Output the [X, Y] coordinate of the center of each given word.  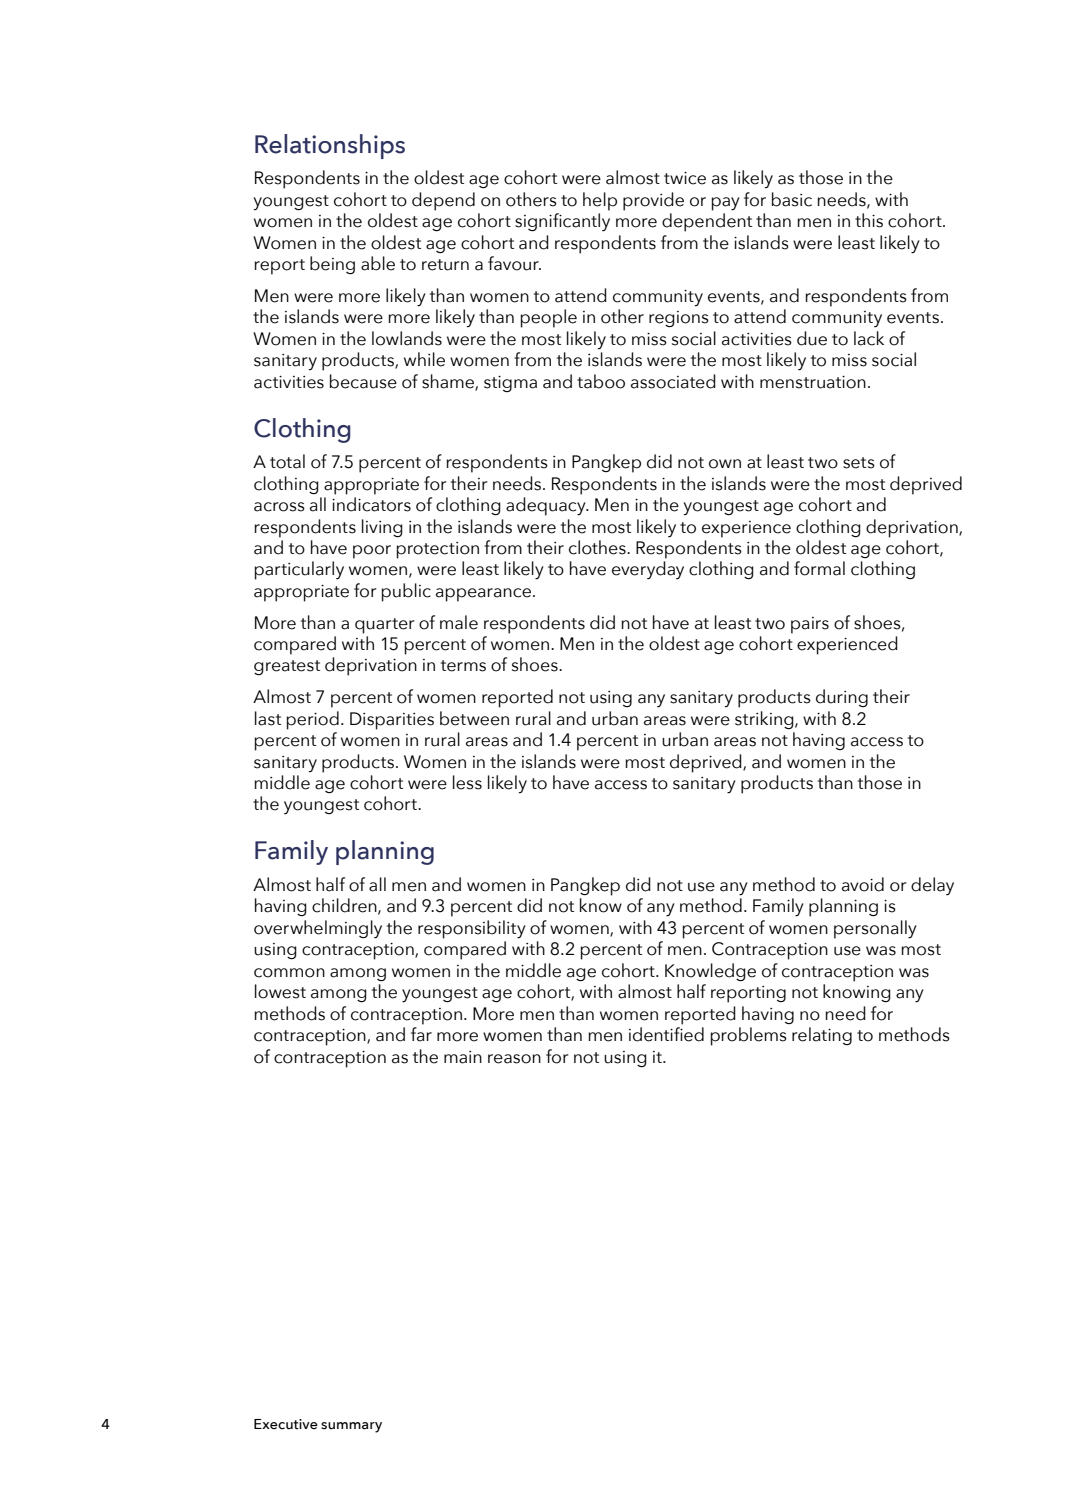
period [313, 720]
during [842, 698]
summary [351, 1427]
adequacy [547, 506]
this [869, 220]
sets [859, 463]
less [467, 782]
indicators [371, 504]
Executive [286, 1424]
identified [666, 1034]
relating [822, 1036]
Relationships [330, 146]
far [421, 1034]
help [600, 201]
